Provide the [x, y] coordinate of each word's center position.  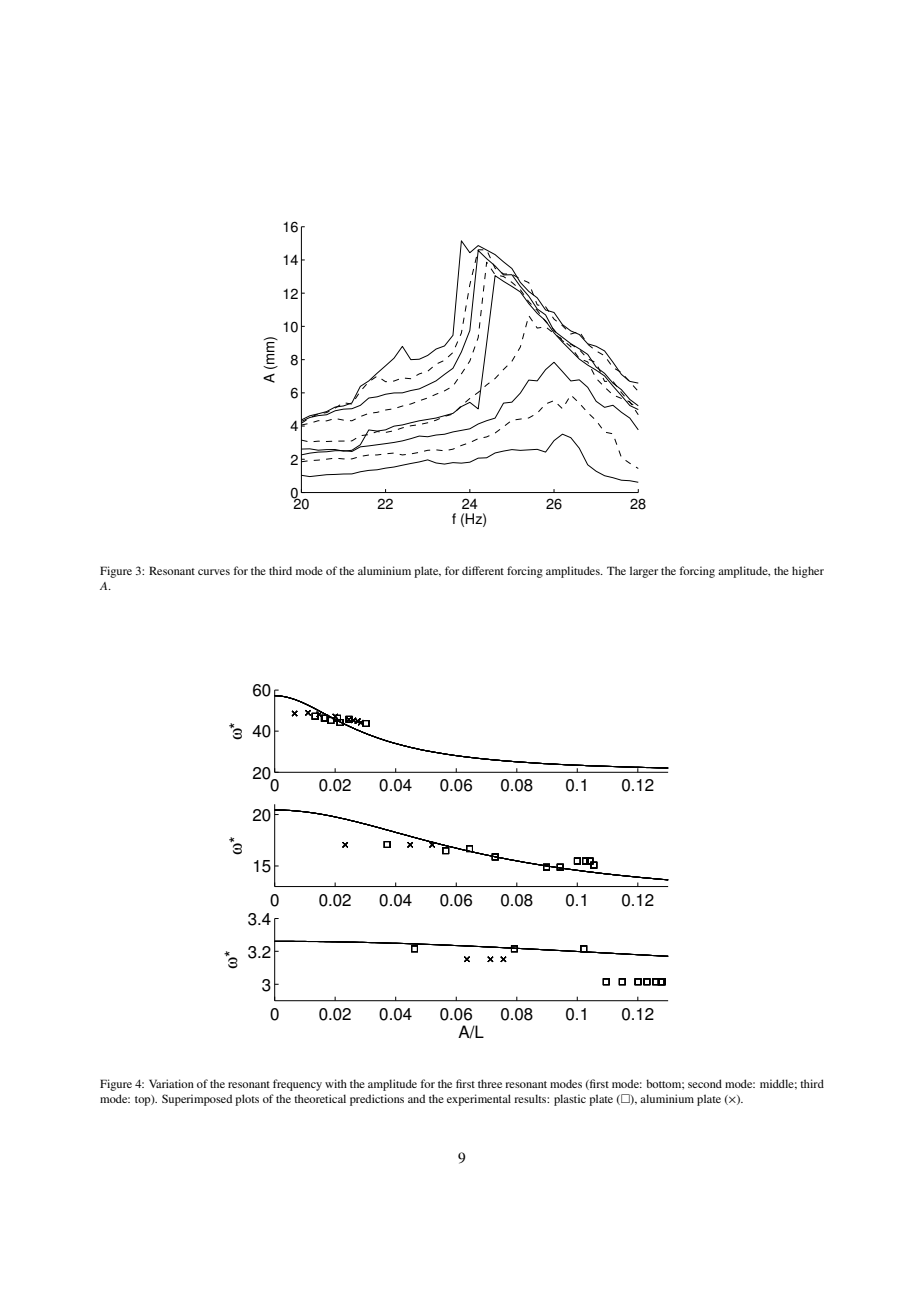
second [705, 1083]
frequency [297, 1085]
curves [214, 572]
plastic [570, 1100]
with [336, 1083]
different [483, 570]
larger [644, 572]
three [490, 1083]
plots [247, 1100]
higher [808, 572]
